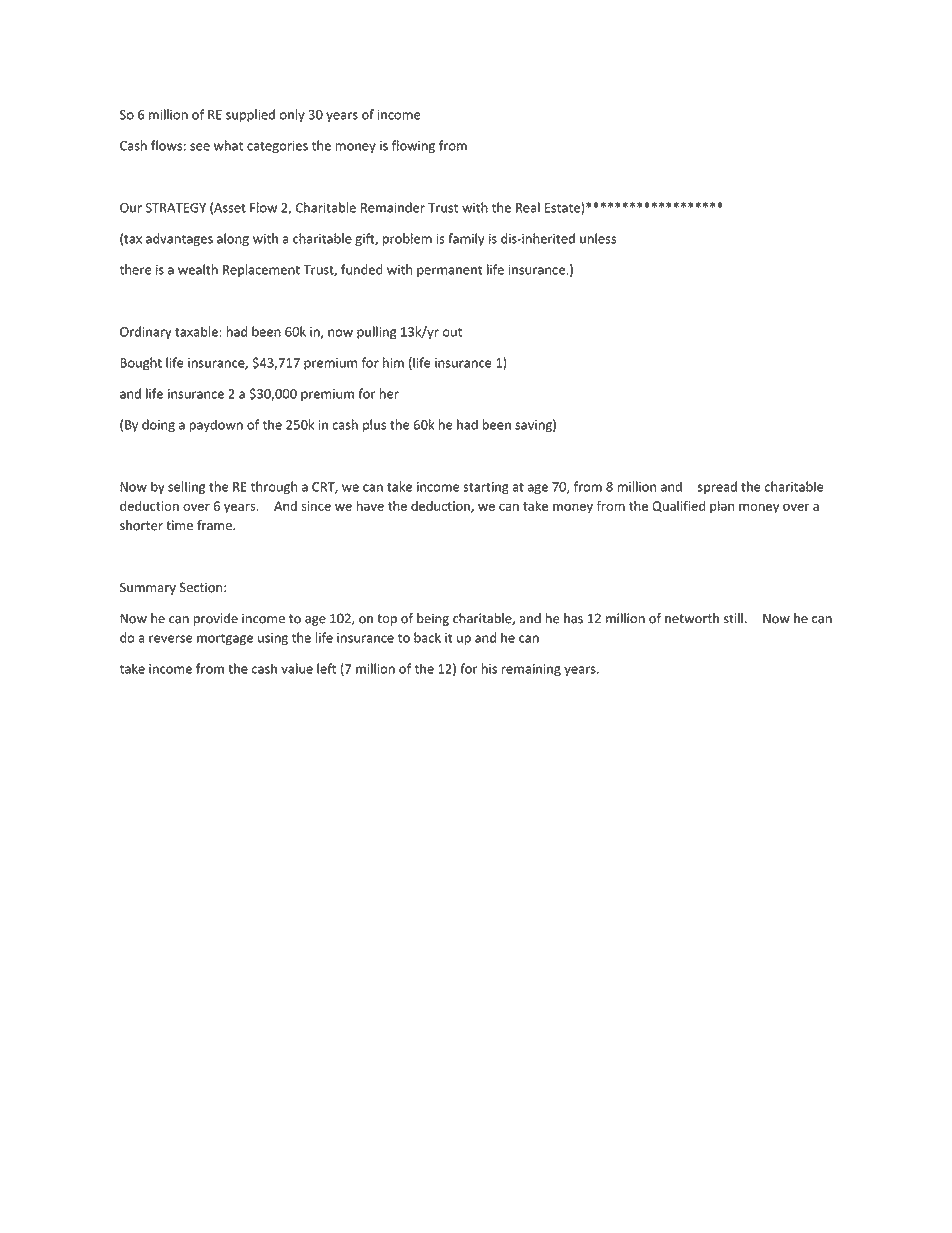  What do you see at coordinates (158, 426) in the document?
I see `doing` at bounding box center [158, 426].
